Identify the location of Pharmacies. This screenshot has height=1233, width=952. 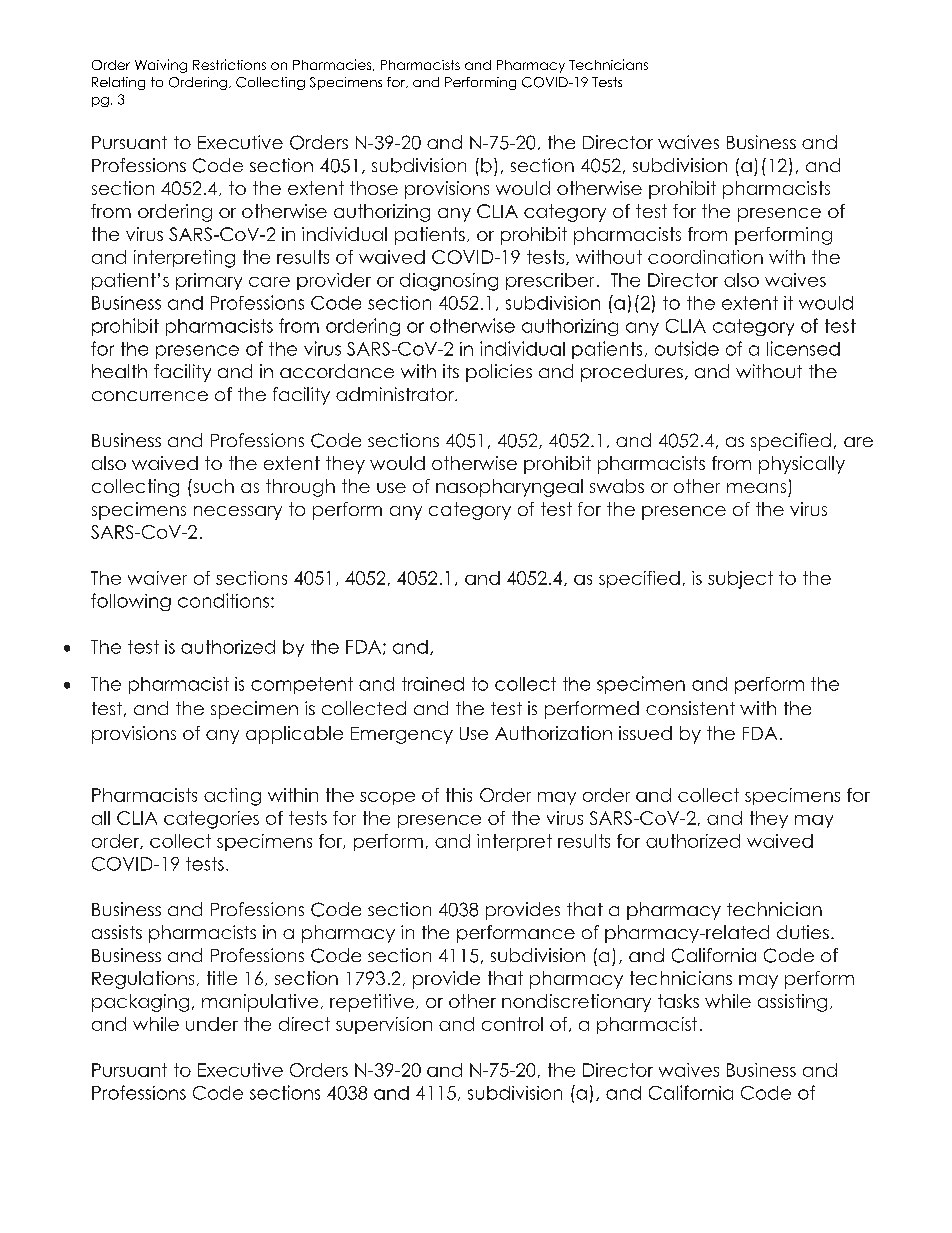
(333, 65).
